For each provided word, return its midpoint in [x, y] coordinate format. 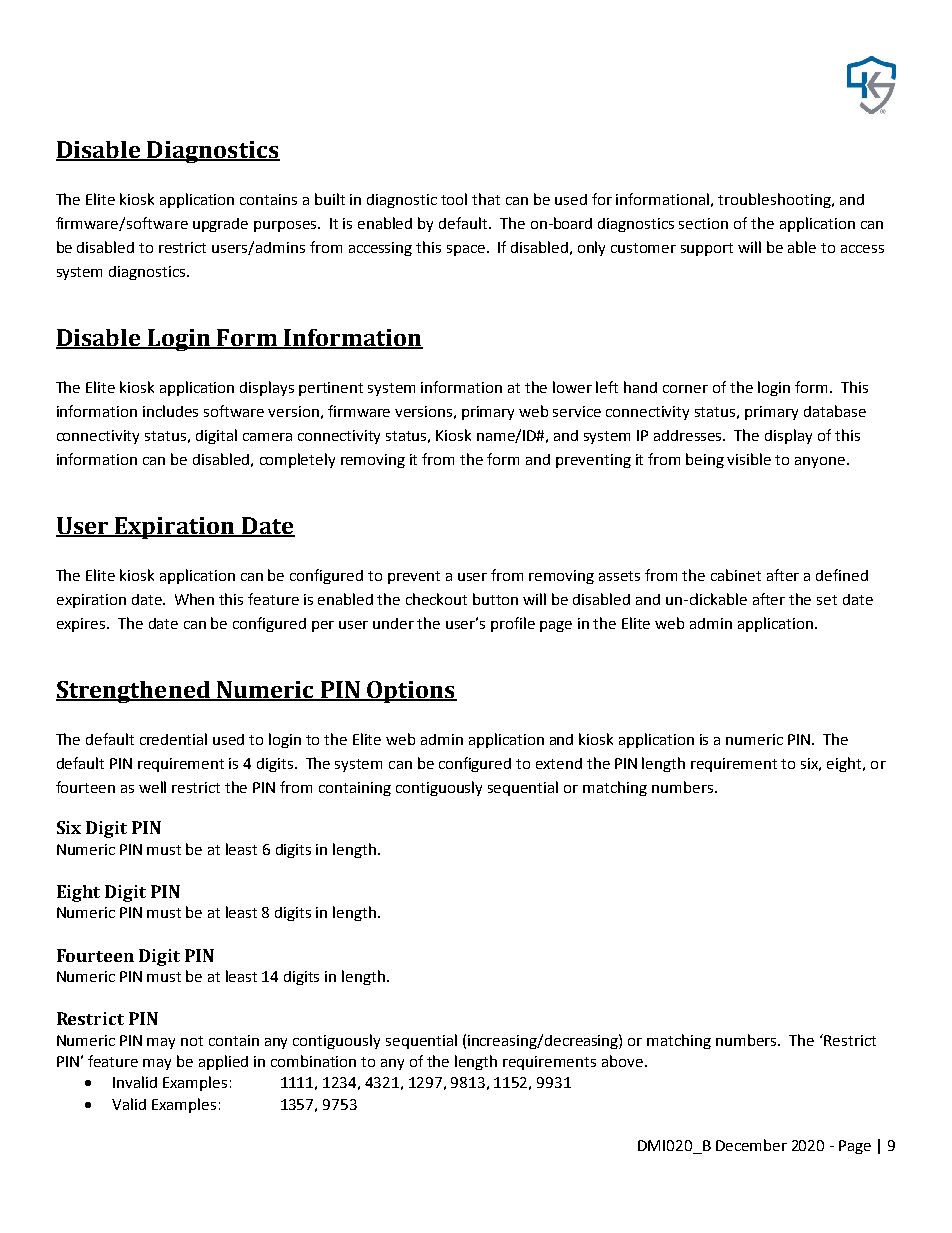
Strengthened [134, 692]
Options [411, 692]
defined [842, 575]
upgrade [220, 225]
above [622, 1061]
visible [749, 459]
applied [223, 1062]
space [466, 250]
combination [313, 1061]
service [577, 411]
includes [170, 411]
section [703, 223]
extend [559, 763]
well [152, 787]
